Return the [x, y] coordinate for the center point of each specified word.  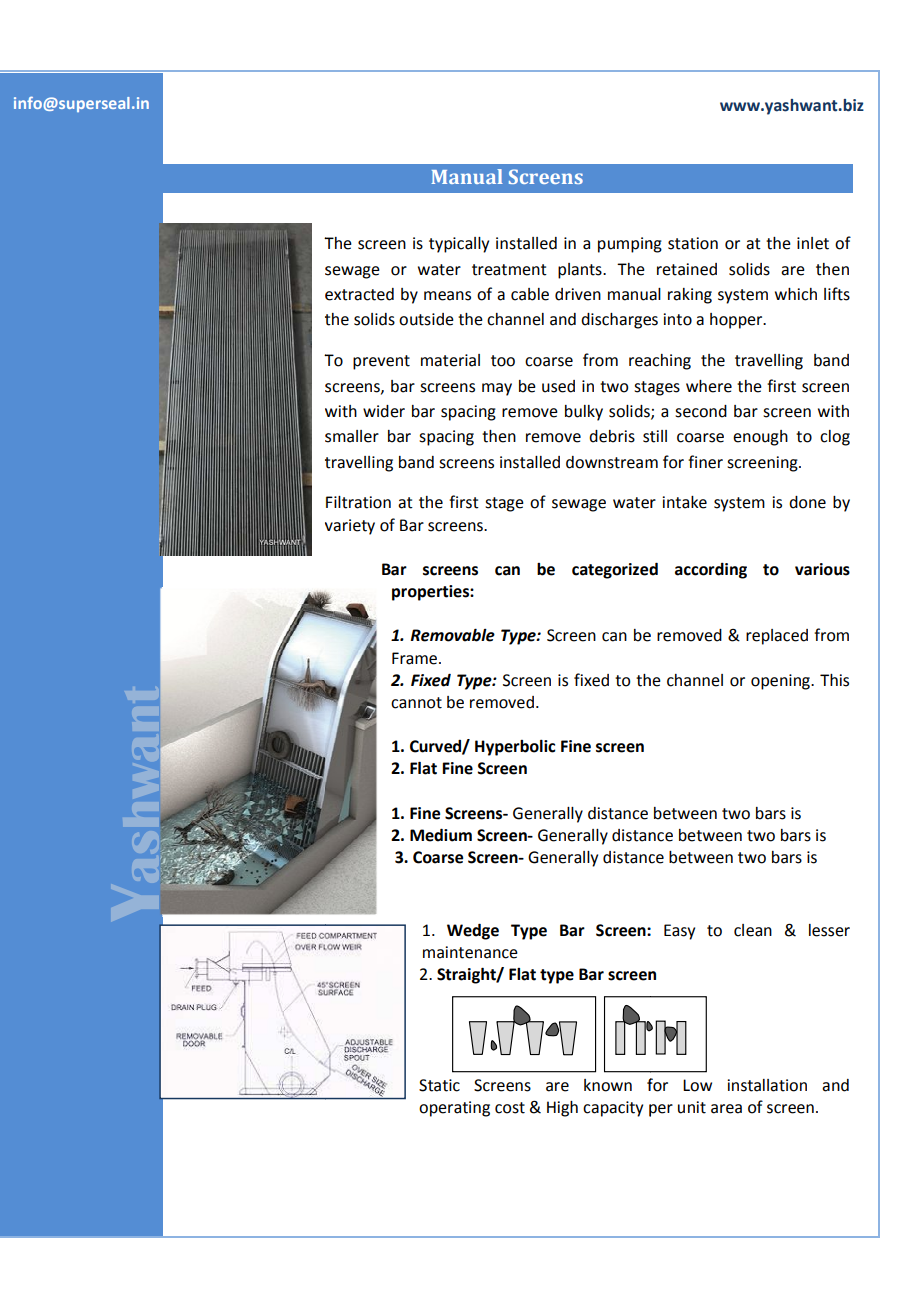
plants [581, 271]
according [711, 571]
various [822, 569]
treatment [509, 270]
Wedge [473, 931]
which [796, 294]
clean [753, 930]
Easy [679, 932]
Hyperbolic [515, 748]
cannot [416, 703]
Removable [452, 635]
